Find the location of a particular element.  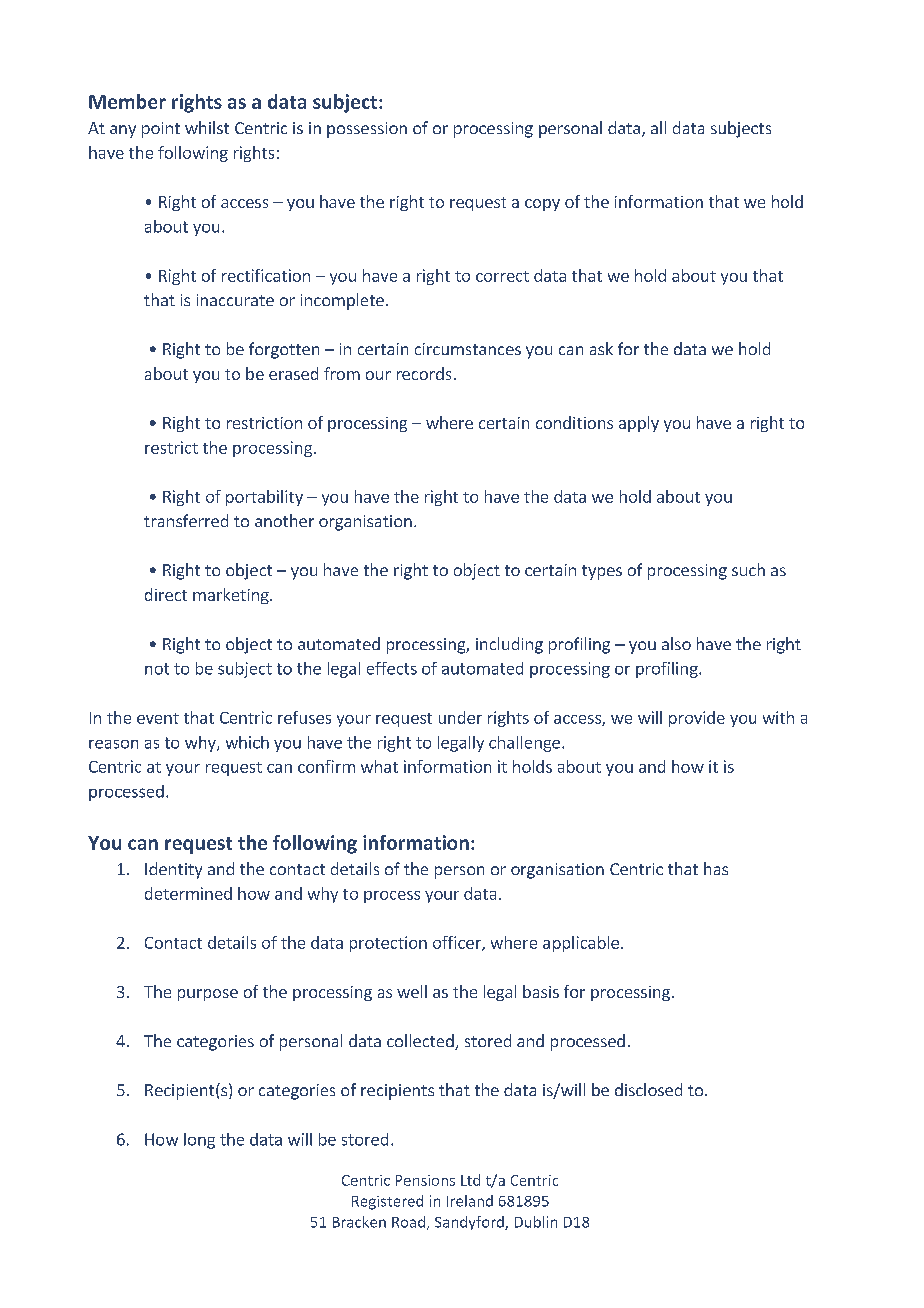

whilst is located at coordinates (207, 127).
